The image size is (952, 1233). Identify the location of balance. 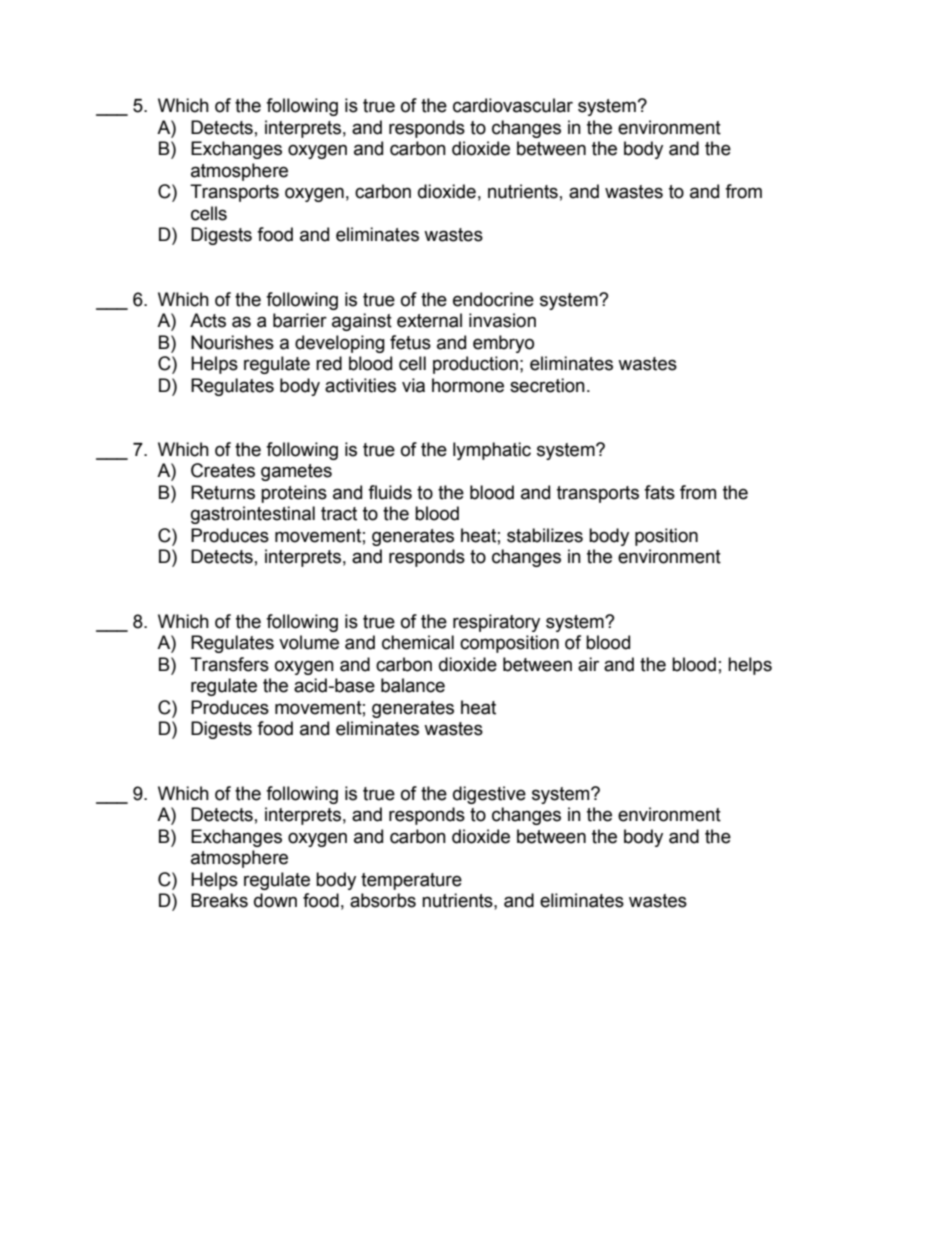
(413, 685).
